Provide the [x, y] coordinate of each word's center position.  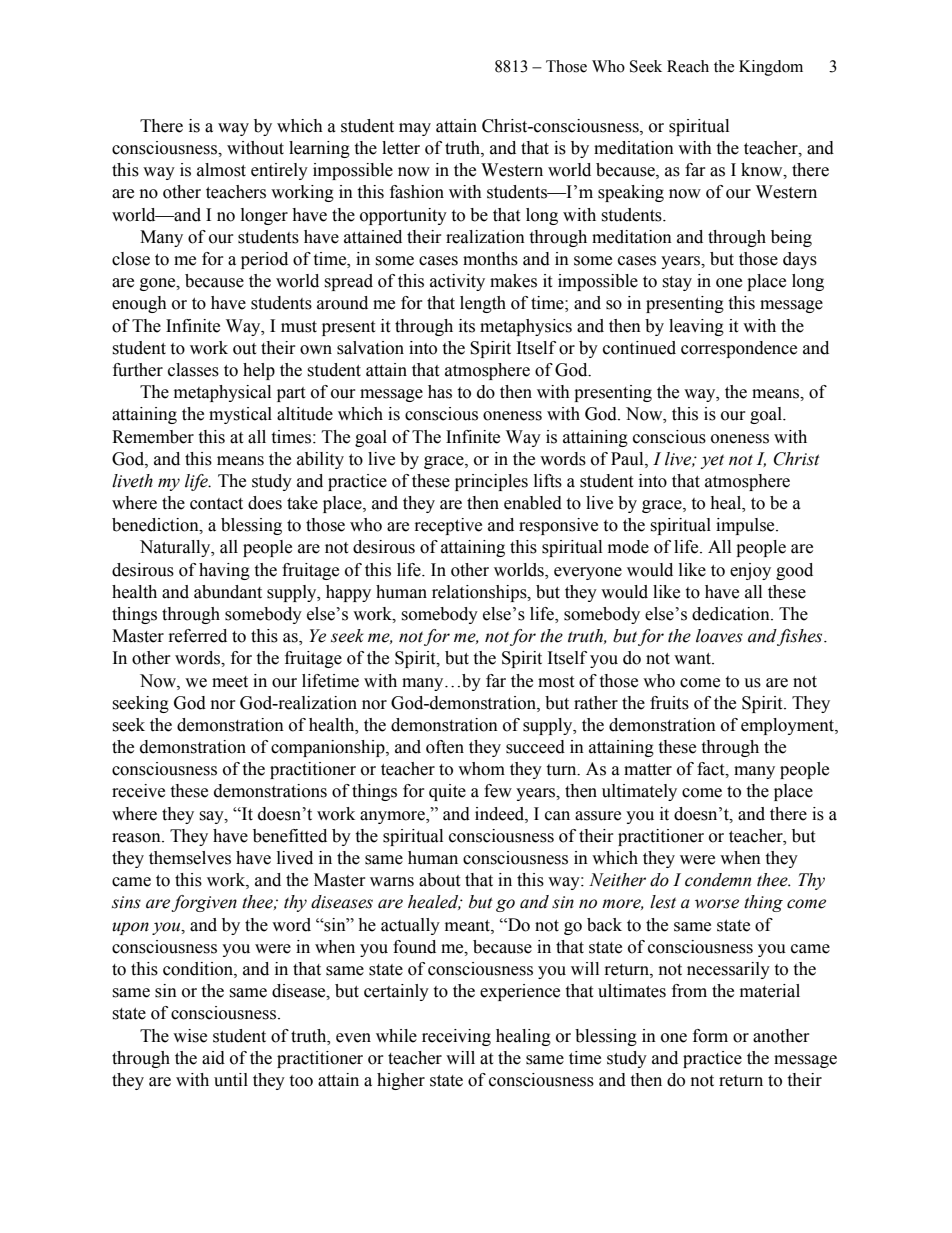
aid [213, 1058]
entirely [279, 171]
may [415, 129]
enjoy [750, 571]
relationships [480, 593]
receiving [456, 1037]
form [710, 1036]
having [224, 571]
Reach [688, 66]
